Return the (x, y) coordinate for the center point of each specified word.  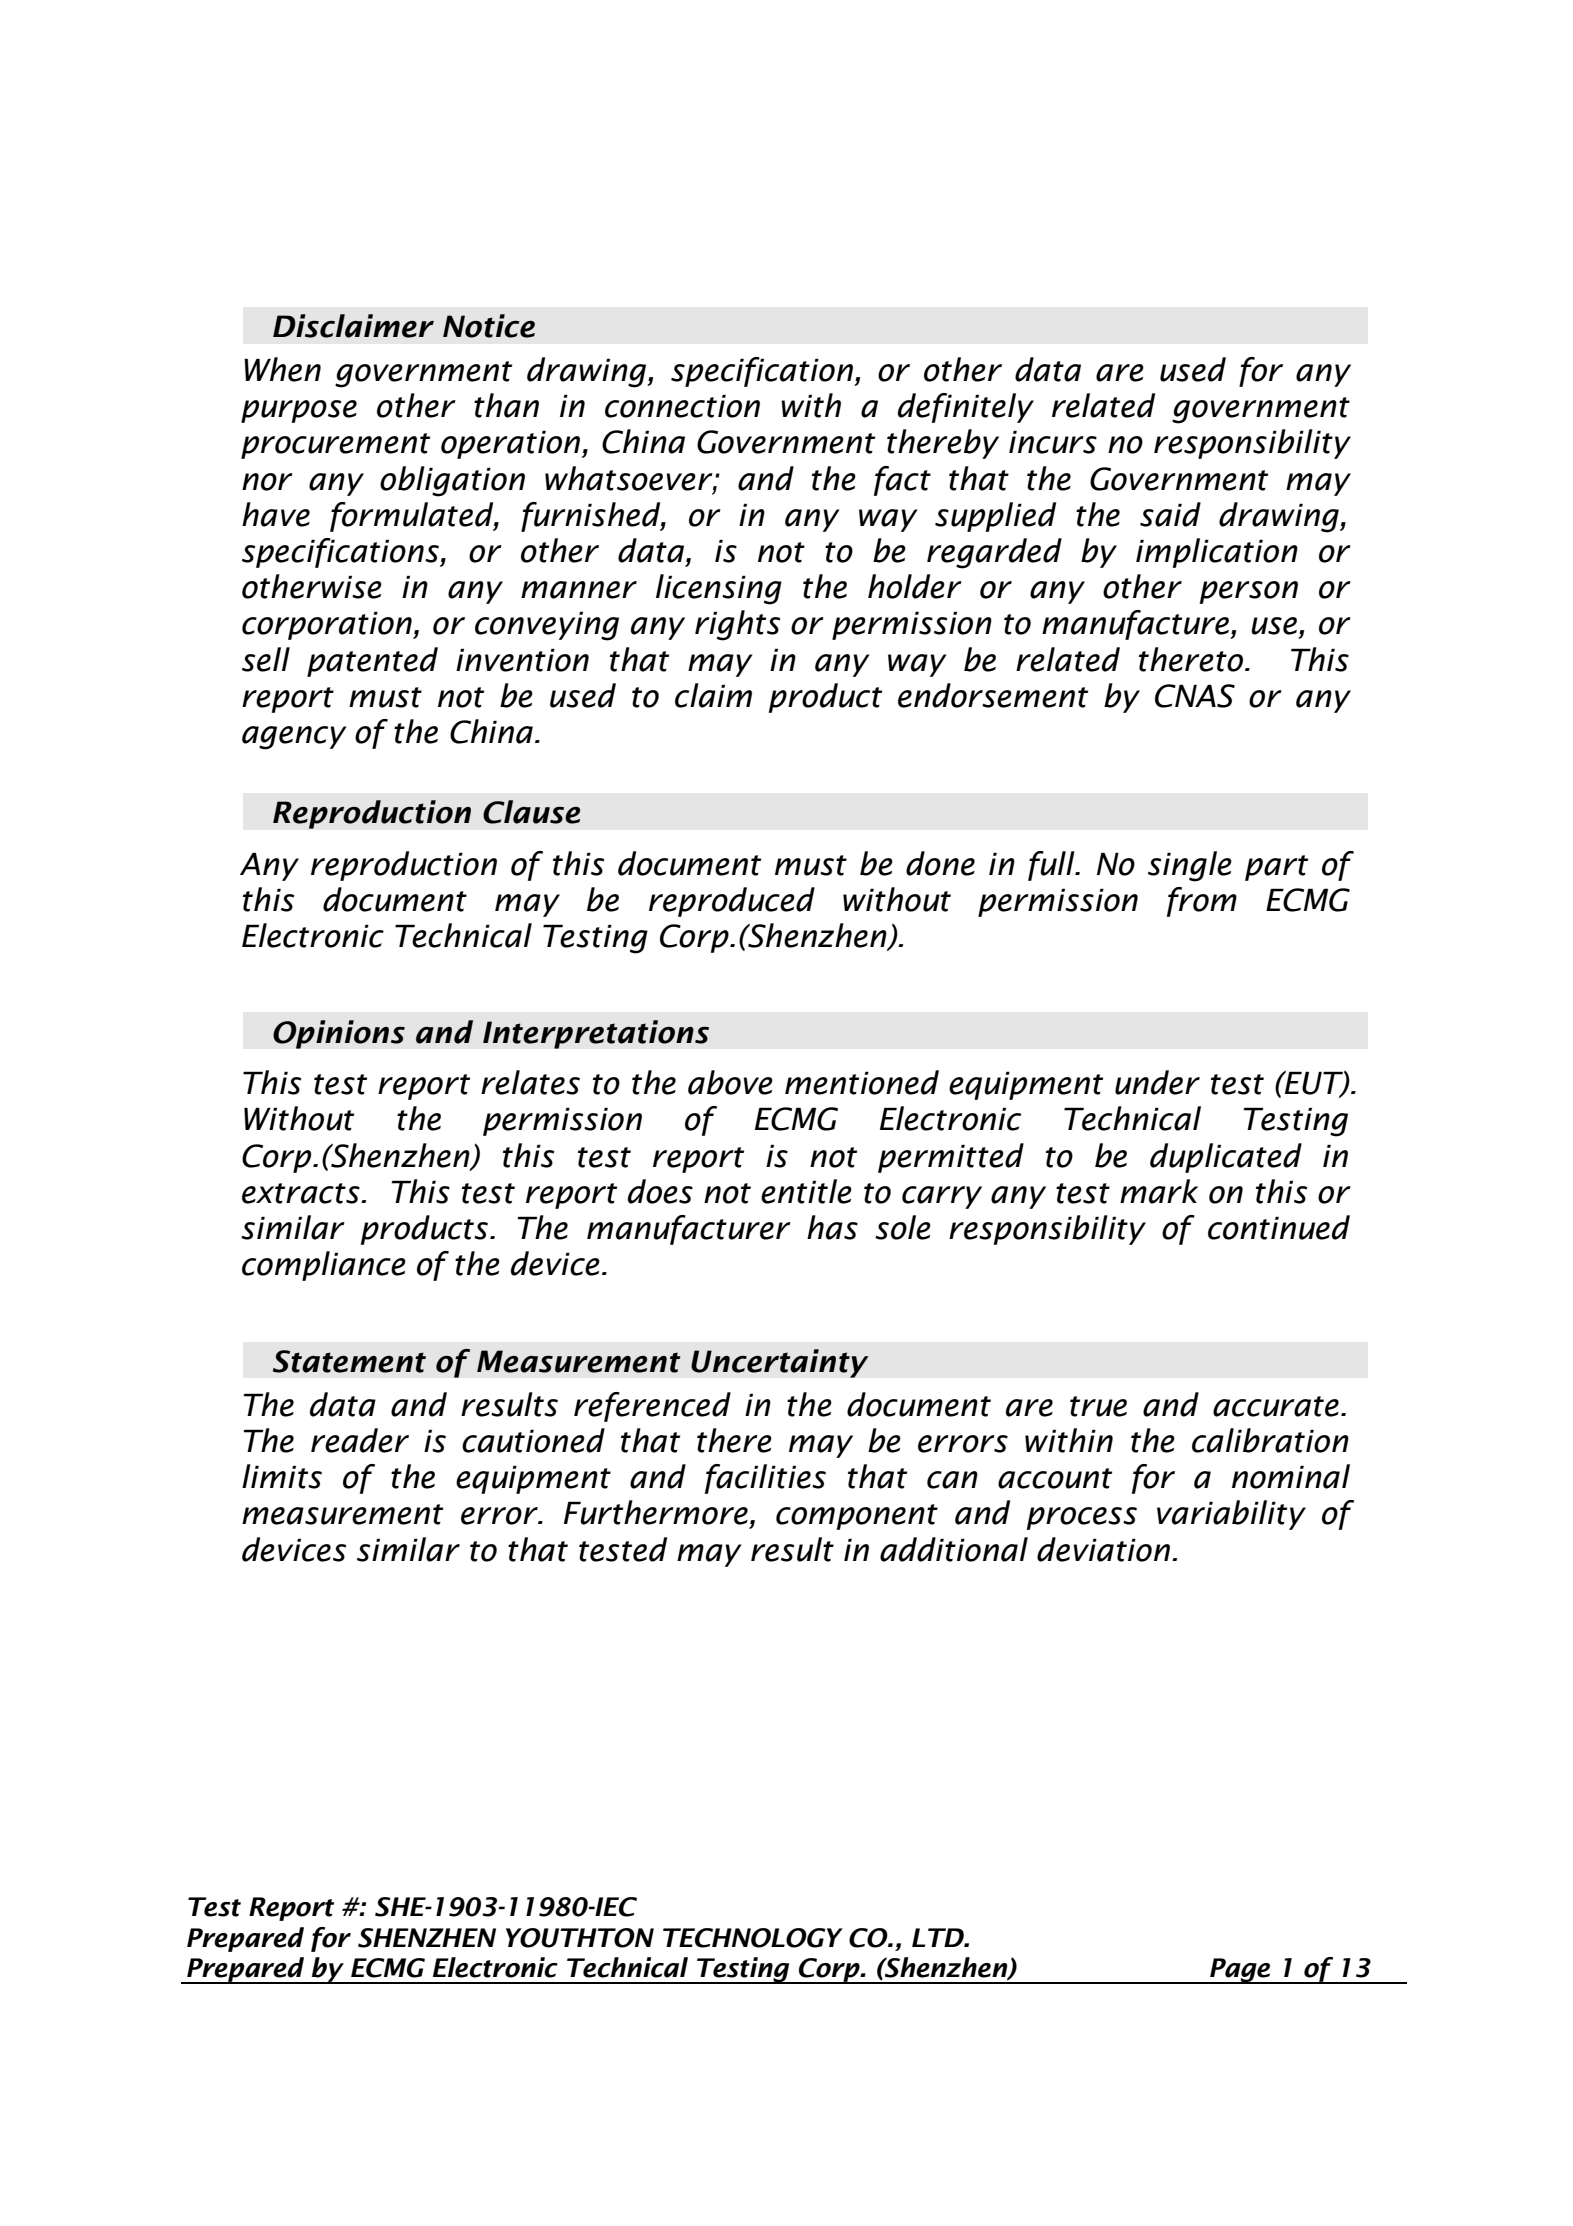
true (1098, 1406)
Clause (531, 812)
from (1202, 902)
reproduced (732, 902)
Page (1240, 1971)
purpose (299, 411)
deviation (1103, 1549)
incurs (1053, 442)
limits (282, 1476)
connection (682, 406)
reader (360, 1440)
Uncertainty (780, 1363)
